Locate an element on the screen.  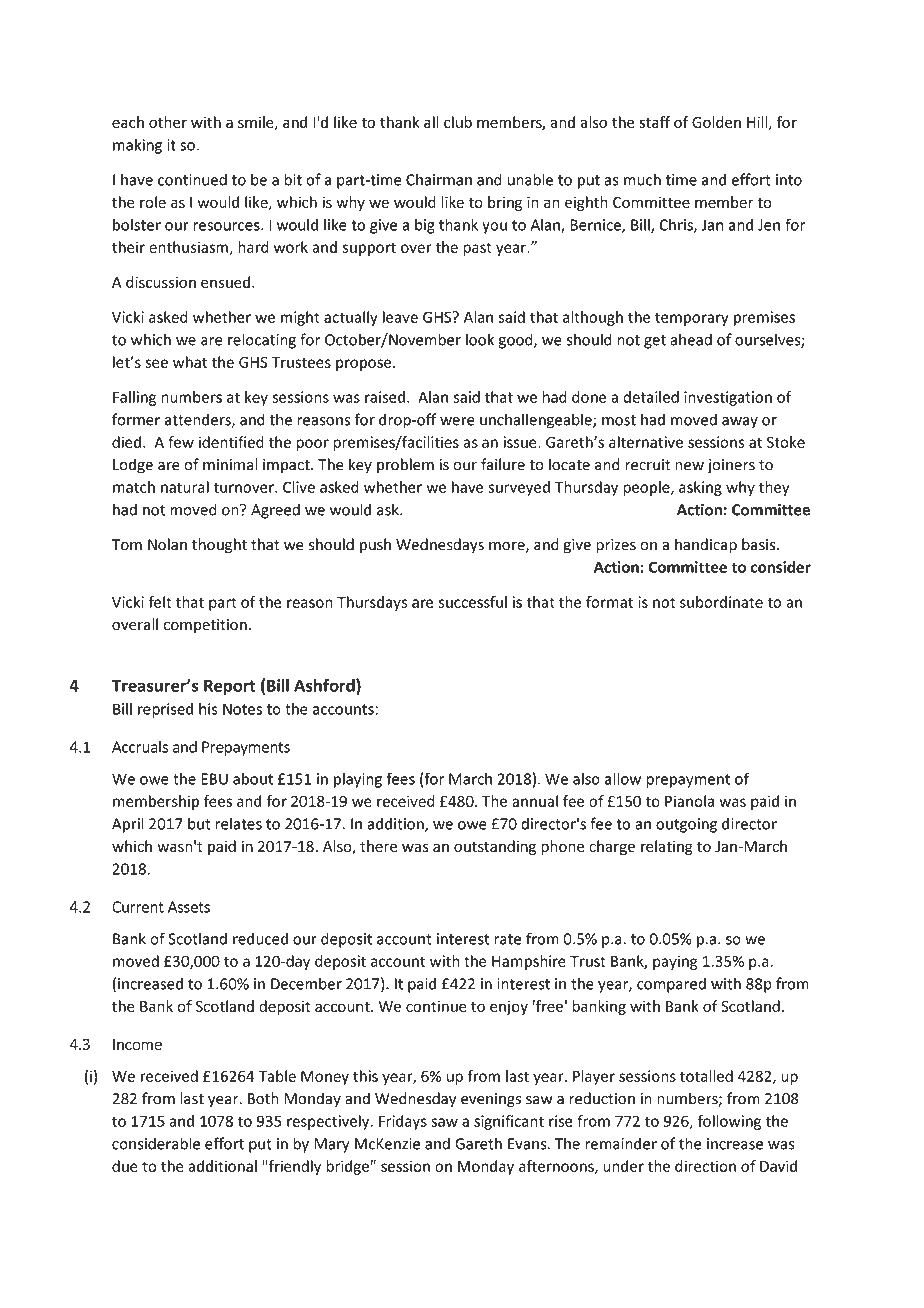
other is located at coordinates (168, 122).
